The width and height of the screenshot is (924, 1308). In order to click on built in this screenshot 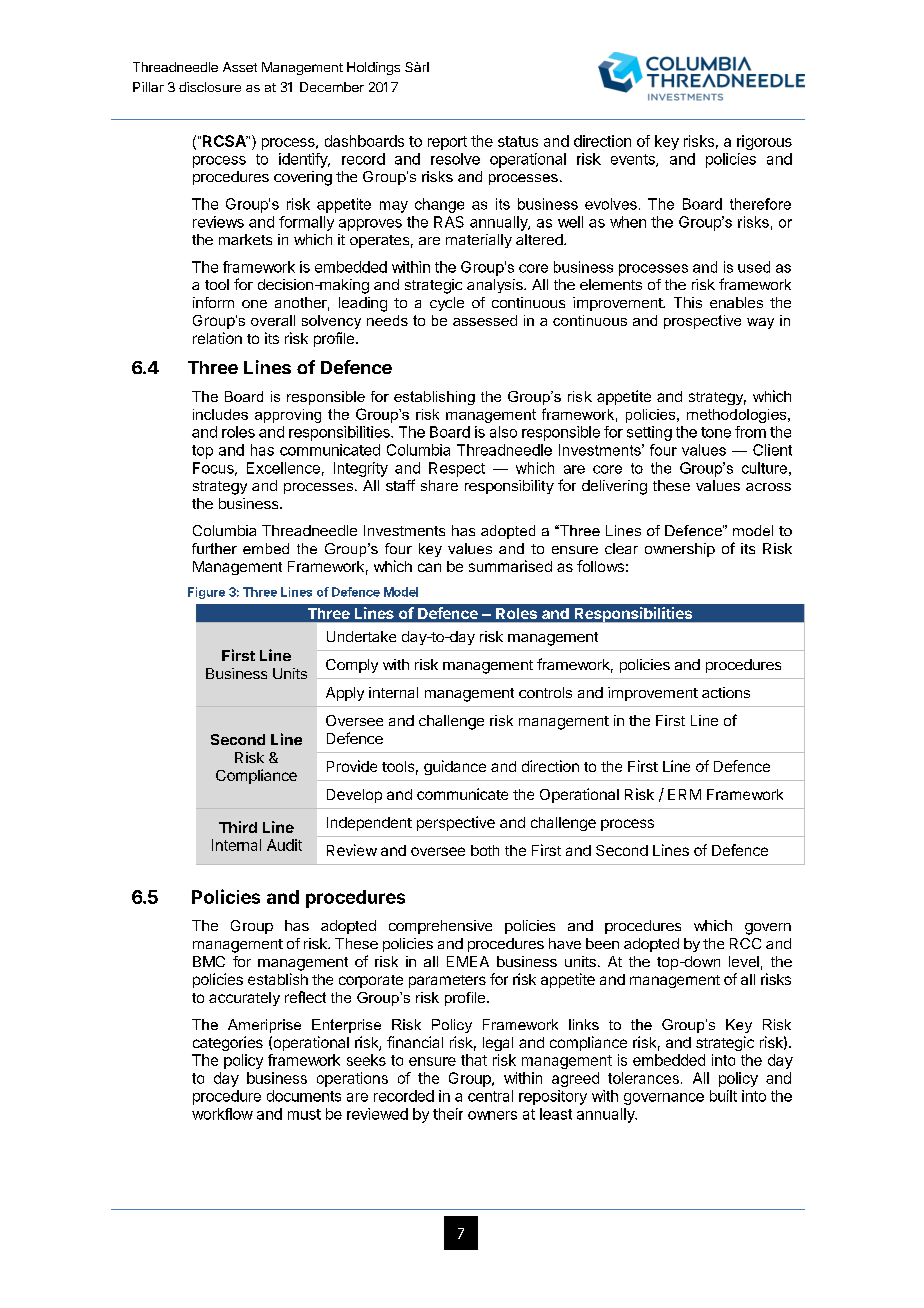, I will do `click(723, 1096)`.
